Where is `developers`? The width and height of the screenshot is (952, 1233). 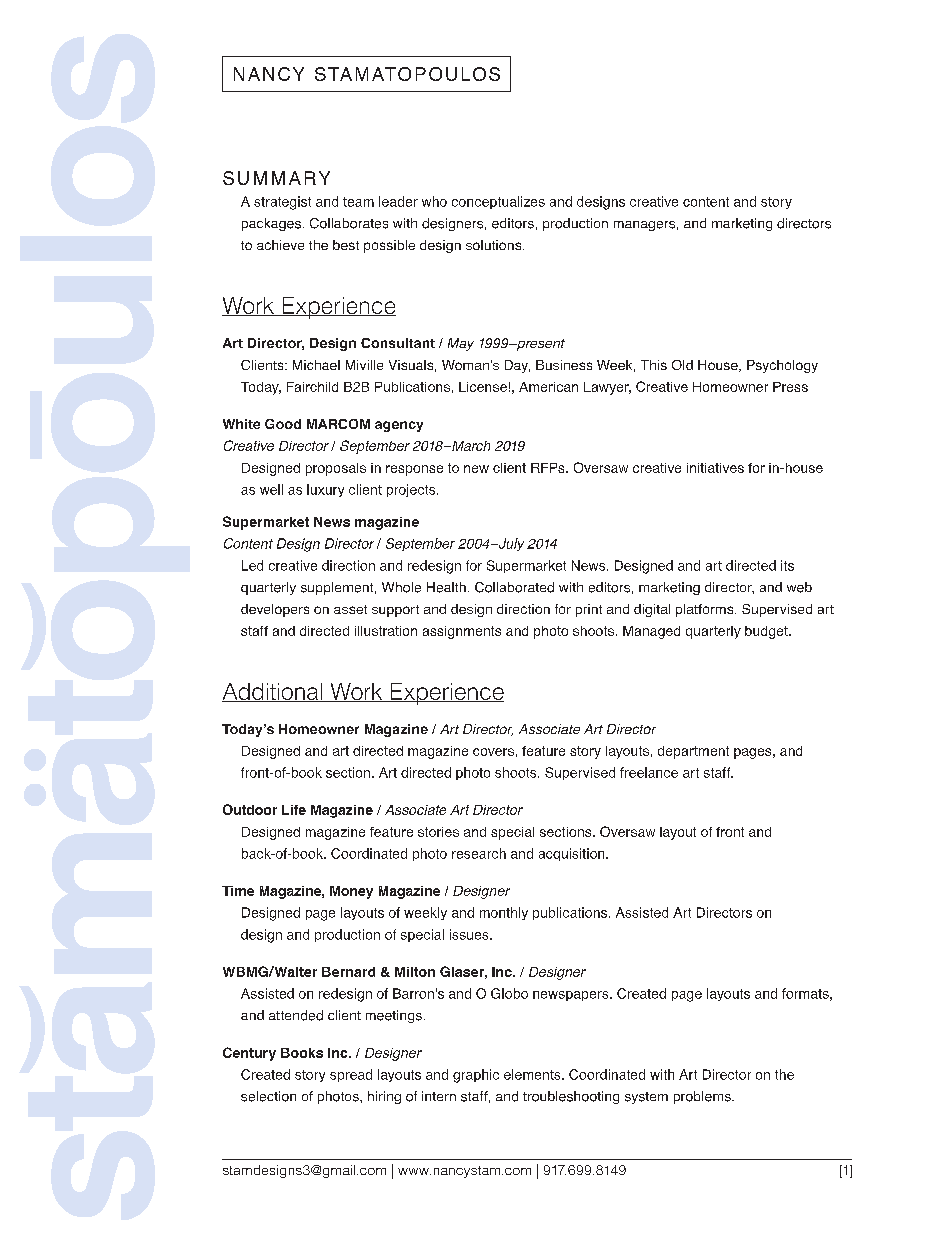
developers is located at coordinates (275, 610).
